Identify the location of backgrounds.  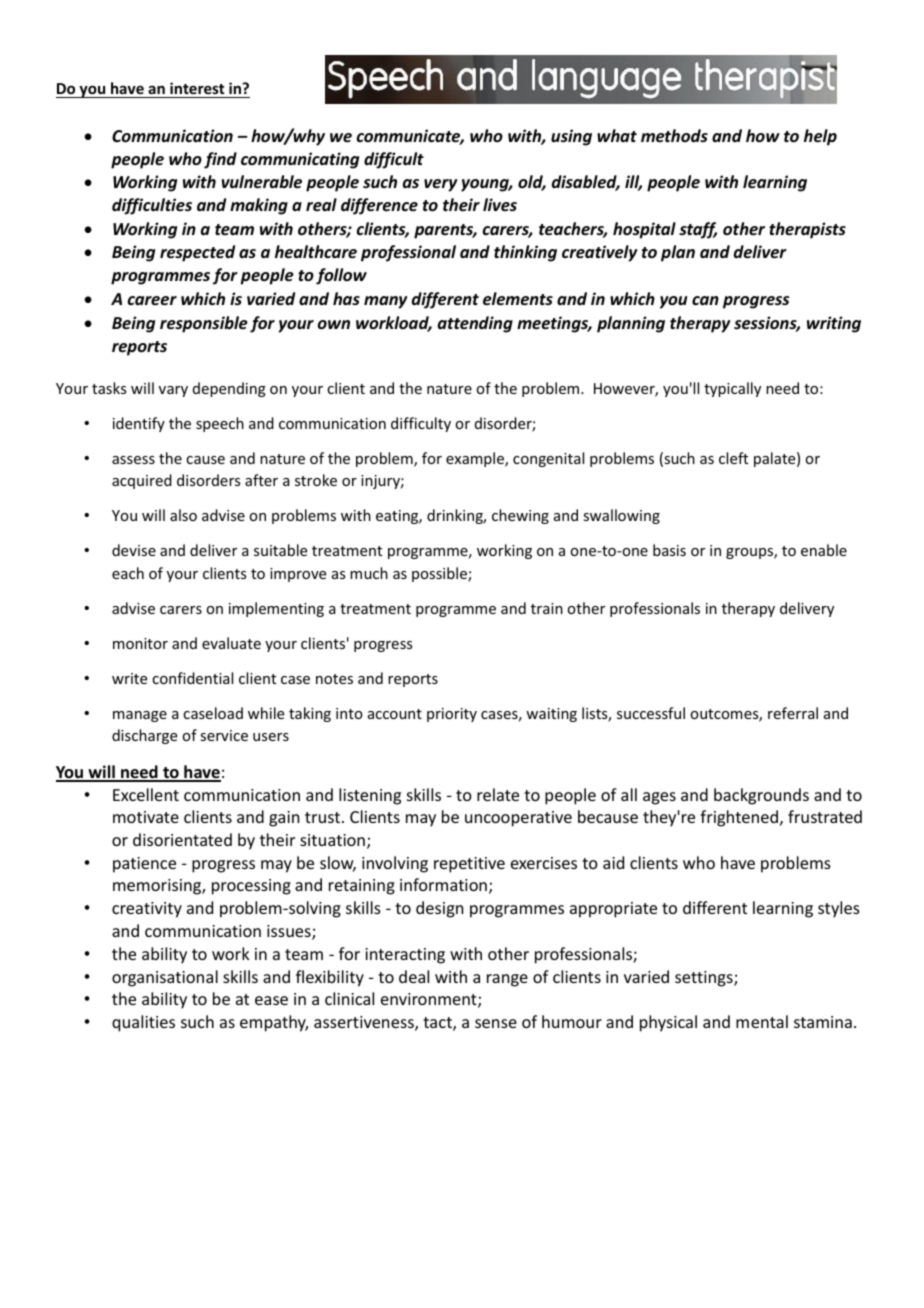
(761, 796).
